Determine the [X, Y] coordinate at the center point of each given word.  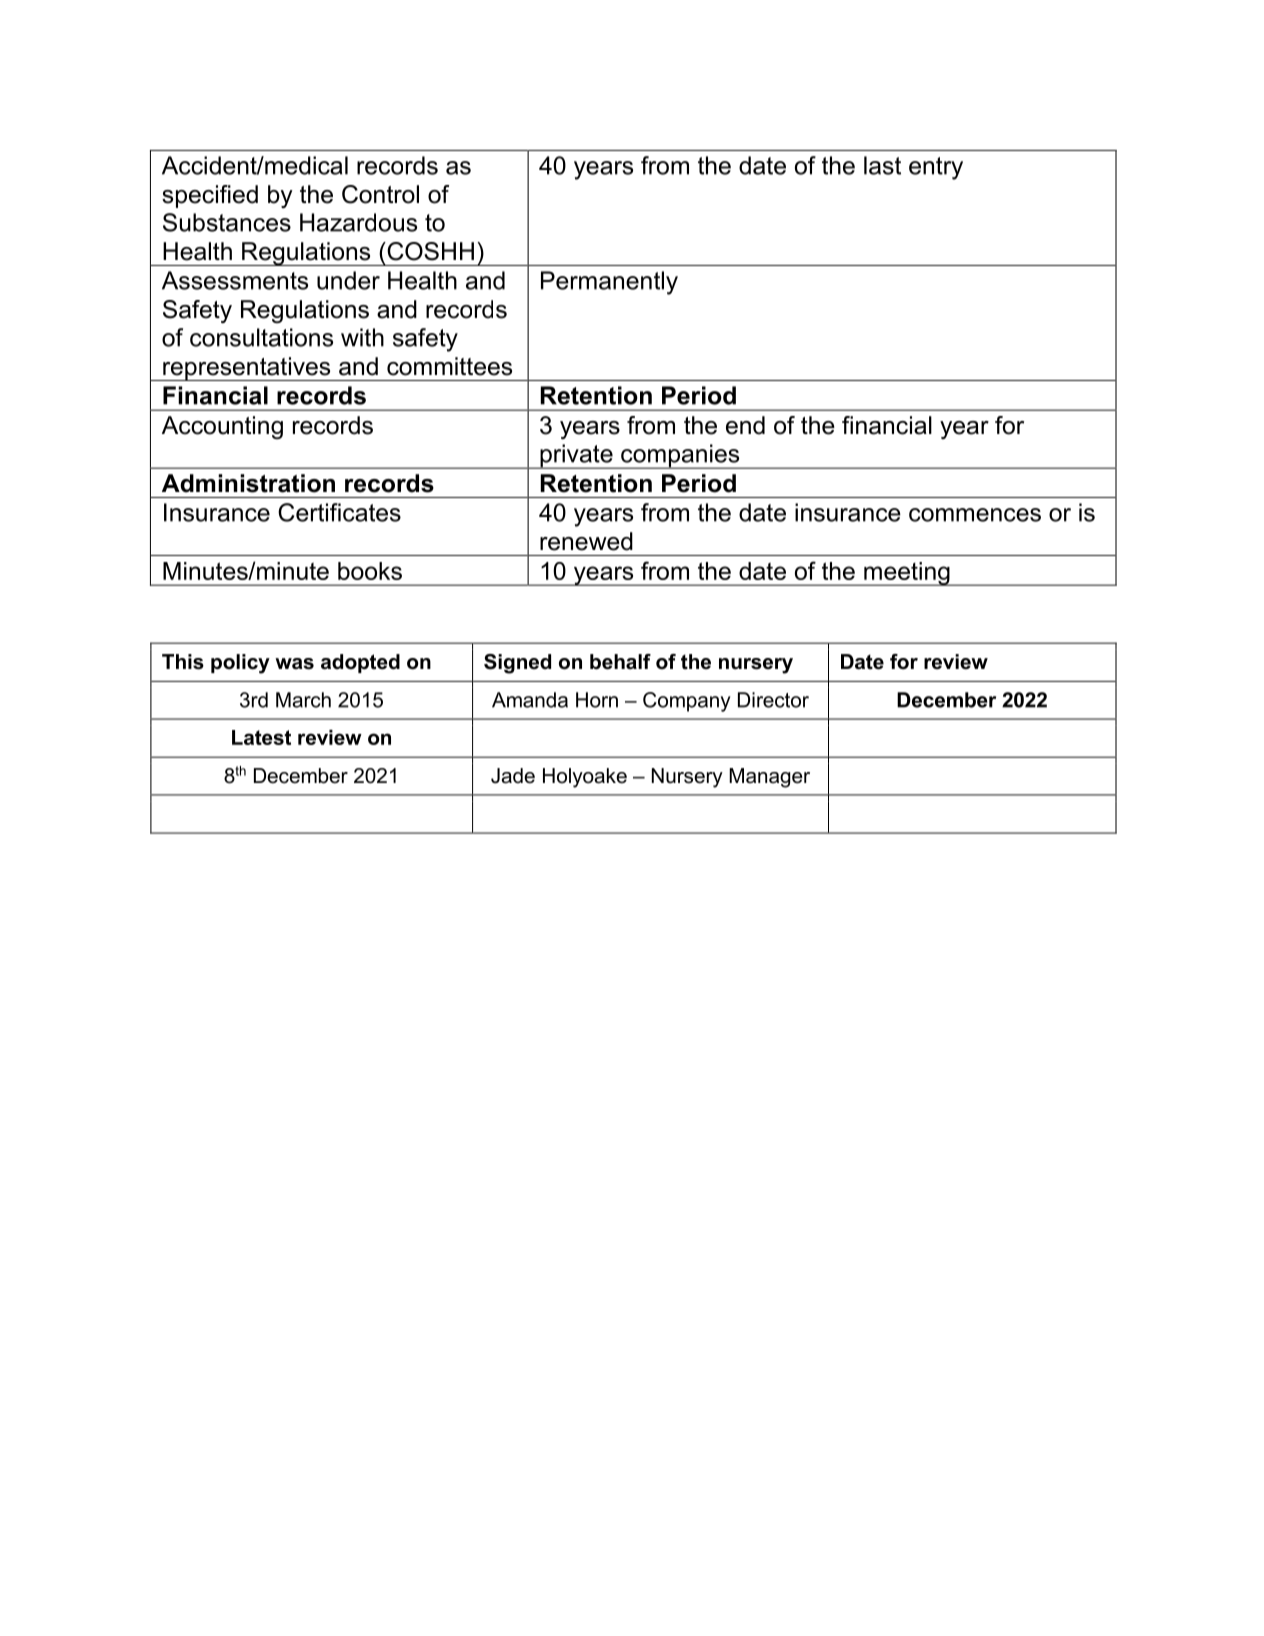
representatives [247, 369]
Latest [261, 737]
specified [210, 196]
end [745, 425]
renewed [586, 541]
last [882, 165]
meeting [907, 574]
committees [449, 366]
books [370, 571]
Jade [513, 776]
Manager [769, 778]
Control [380, 194]
